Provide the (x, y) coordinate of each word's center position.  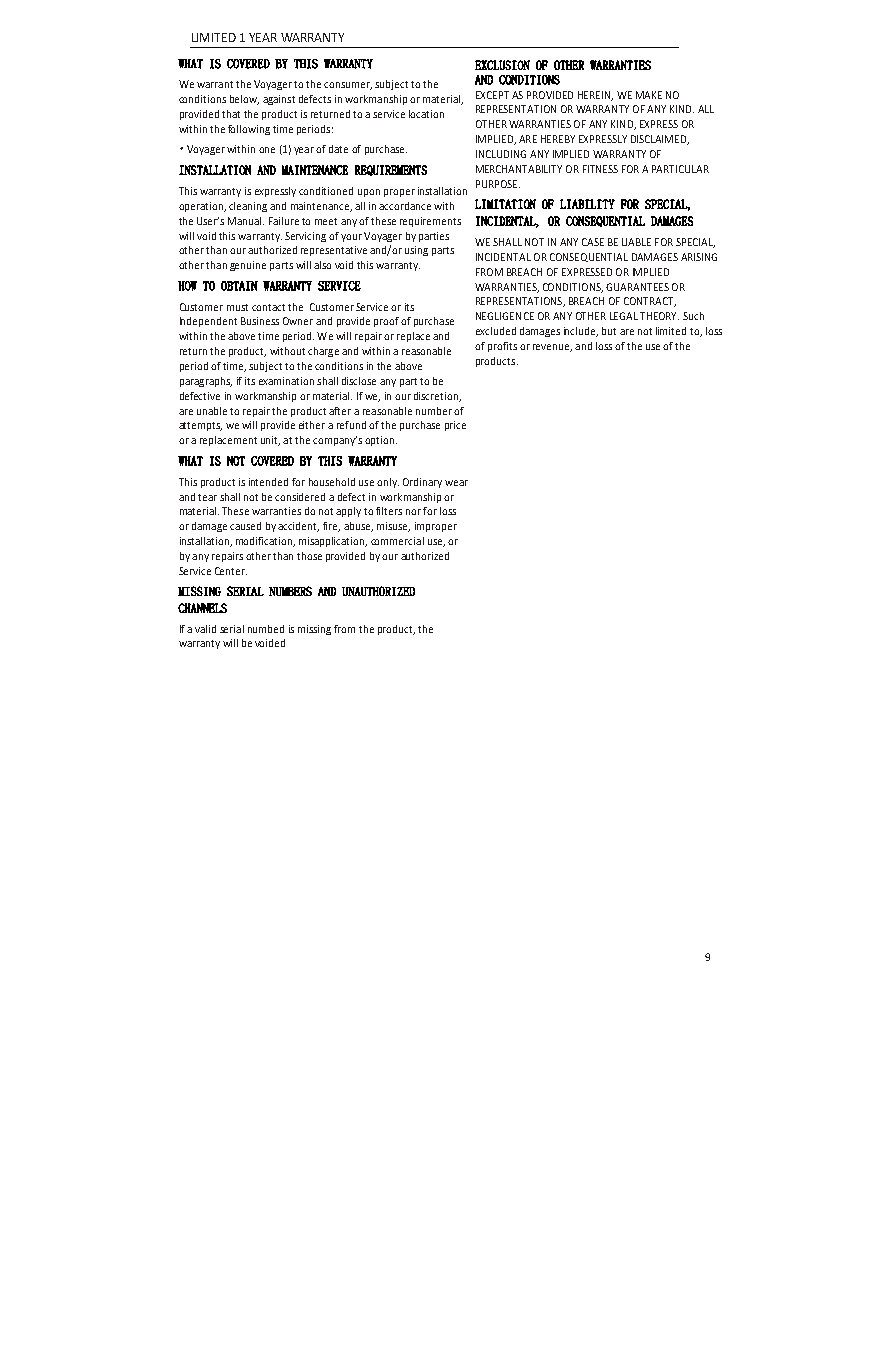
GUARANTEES (637, 287)
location (426, 114)
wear (456, 483)
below (244, 100)
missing (314, 630)
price (455, 426)
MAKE (649, 95)
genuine (248, 266)
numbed (266, 629)
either (312, 425)
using (416, 251)
